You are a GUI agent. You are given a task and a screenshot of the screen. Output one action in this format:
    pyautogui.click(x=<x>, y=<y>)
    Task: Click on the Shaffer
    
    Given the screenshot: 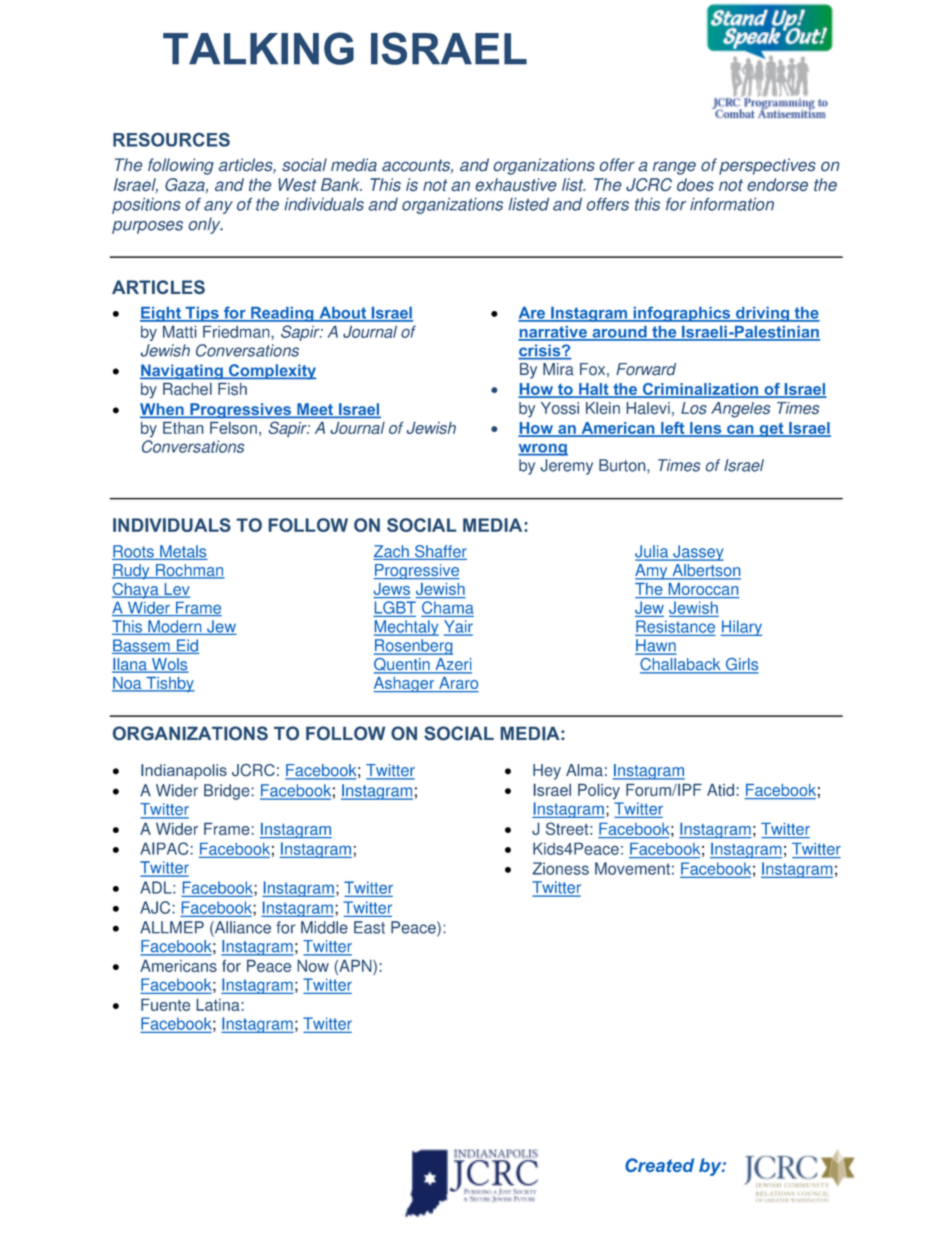 What is the action you would take?
    pyautogui.click(x=440, y=552)
